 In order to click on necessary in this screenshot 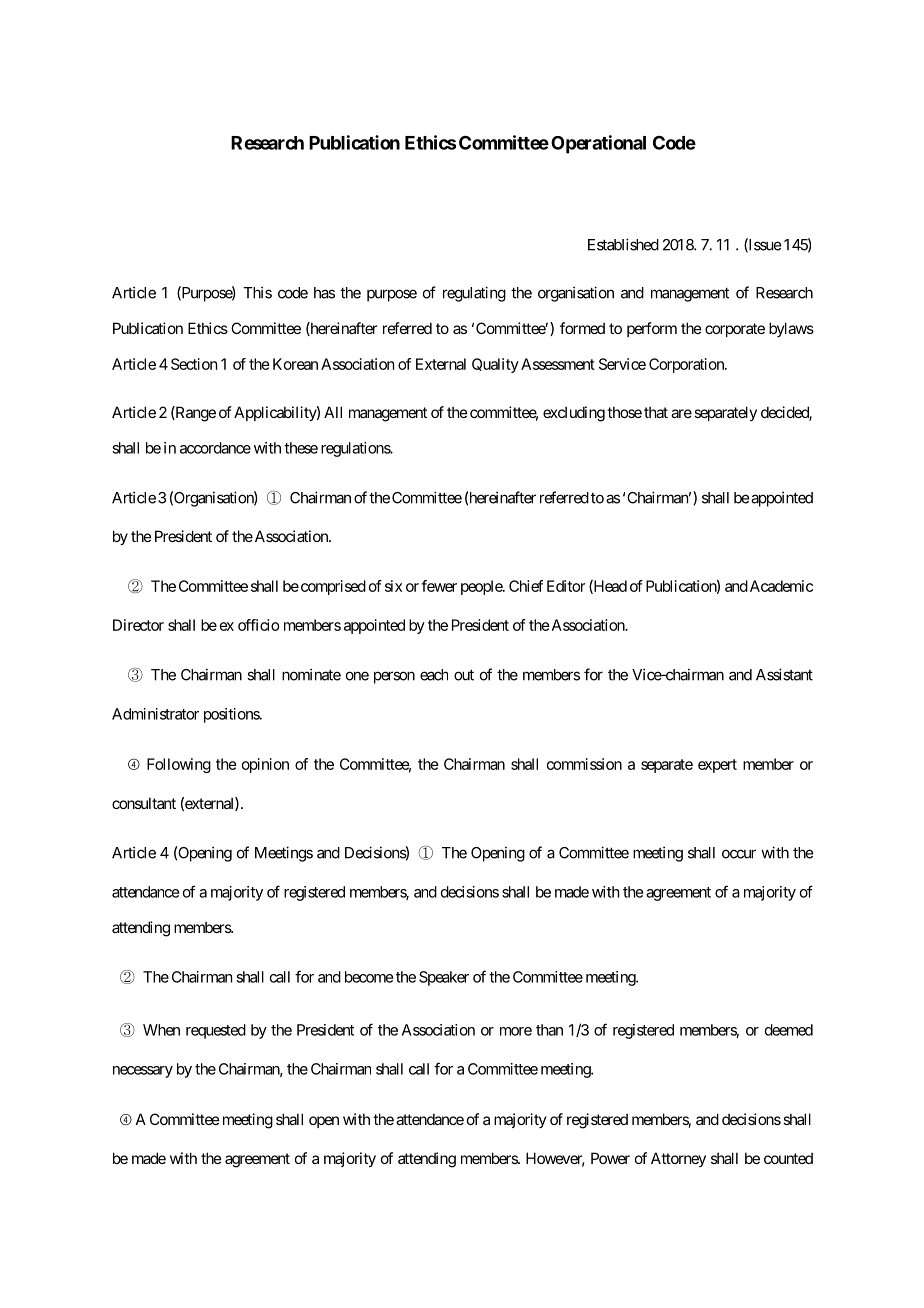, I will do `click(143, 1072)`.
